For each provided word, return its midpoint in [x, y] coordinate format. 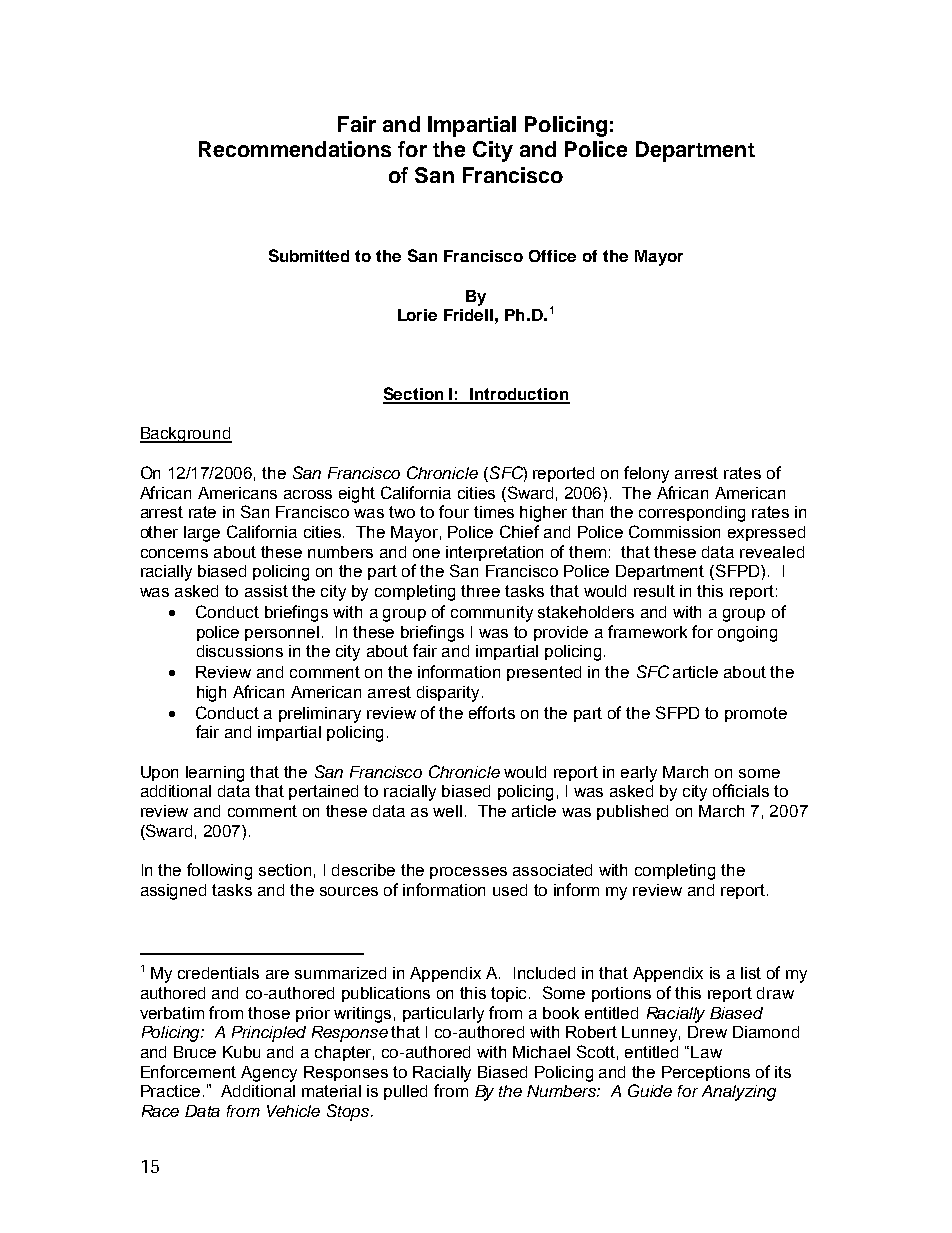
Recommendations [295, 149]
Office [552, 256]
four [454, 511]
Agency [269, 1074]
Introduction [519, 395]
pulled [405, 1092]
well [447, 811]
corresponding [692, 514]
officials [741, 790]
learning [215, 774]
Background [186, 435]
